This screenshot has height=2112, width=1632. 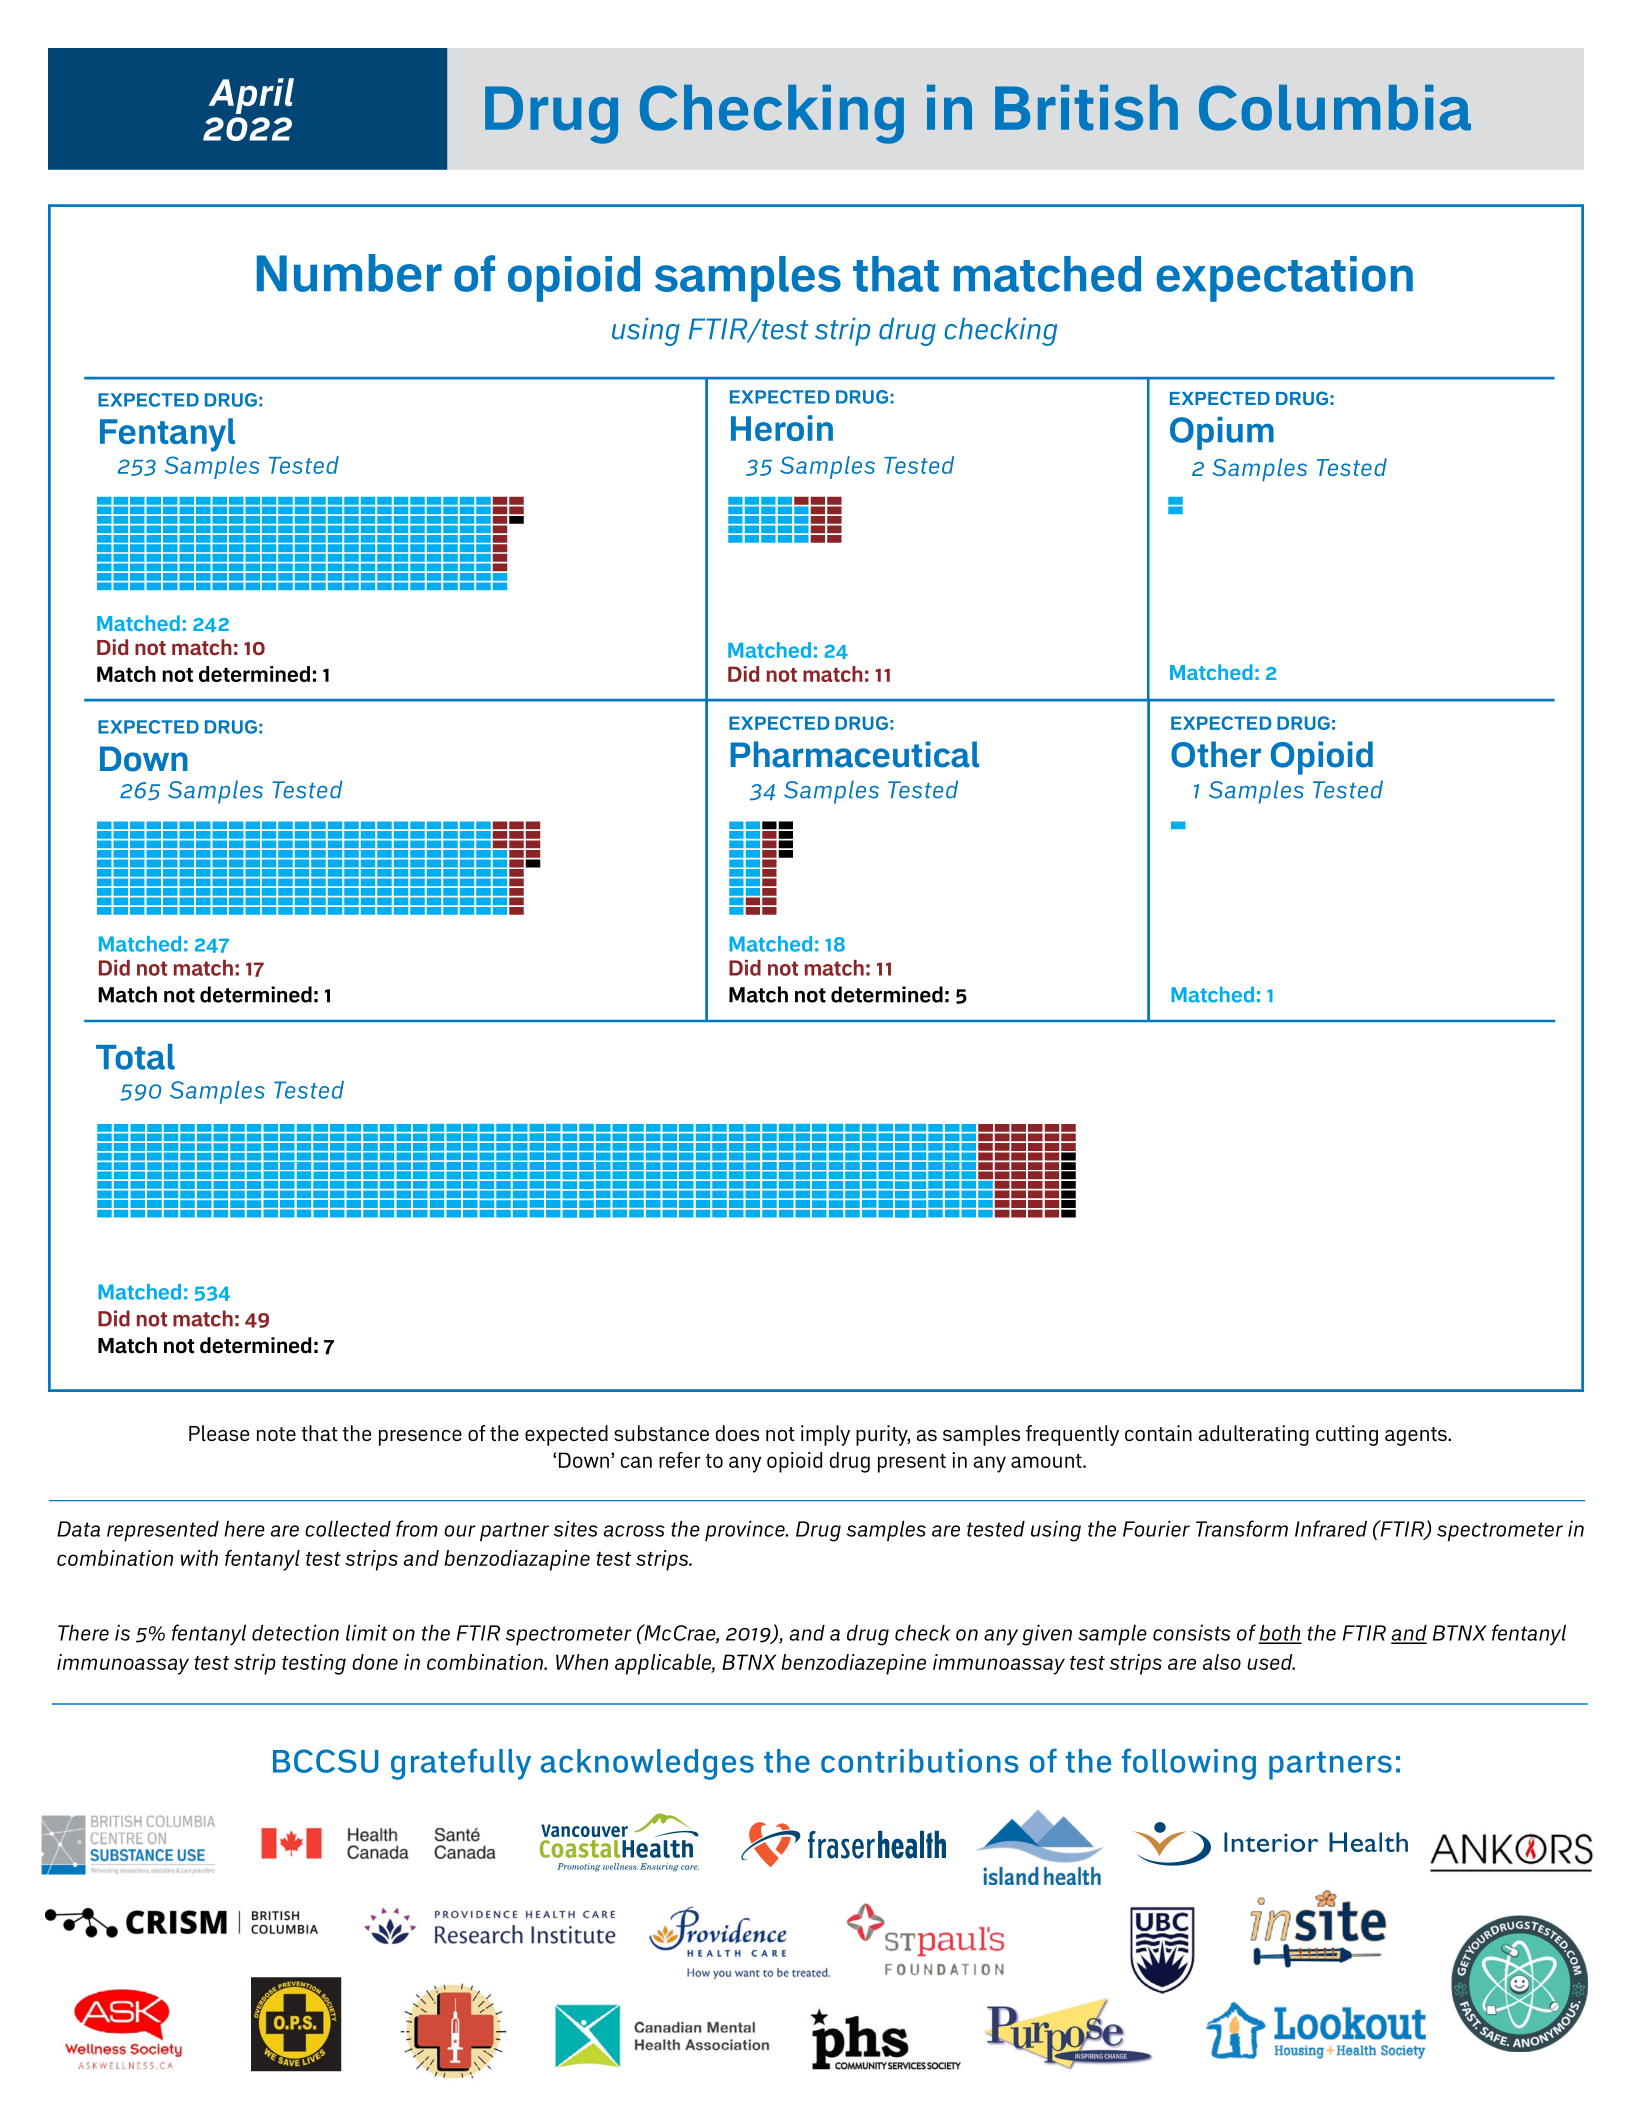 What do you see at coordinates (1086, 108) in the screenshot?
I see `British` at bounding box center [1086, 108].
